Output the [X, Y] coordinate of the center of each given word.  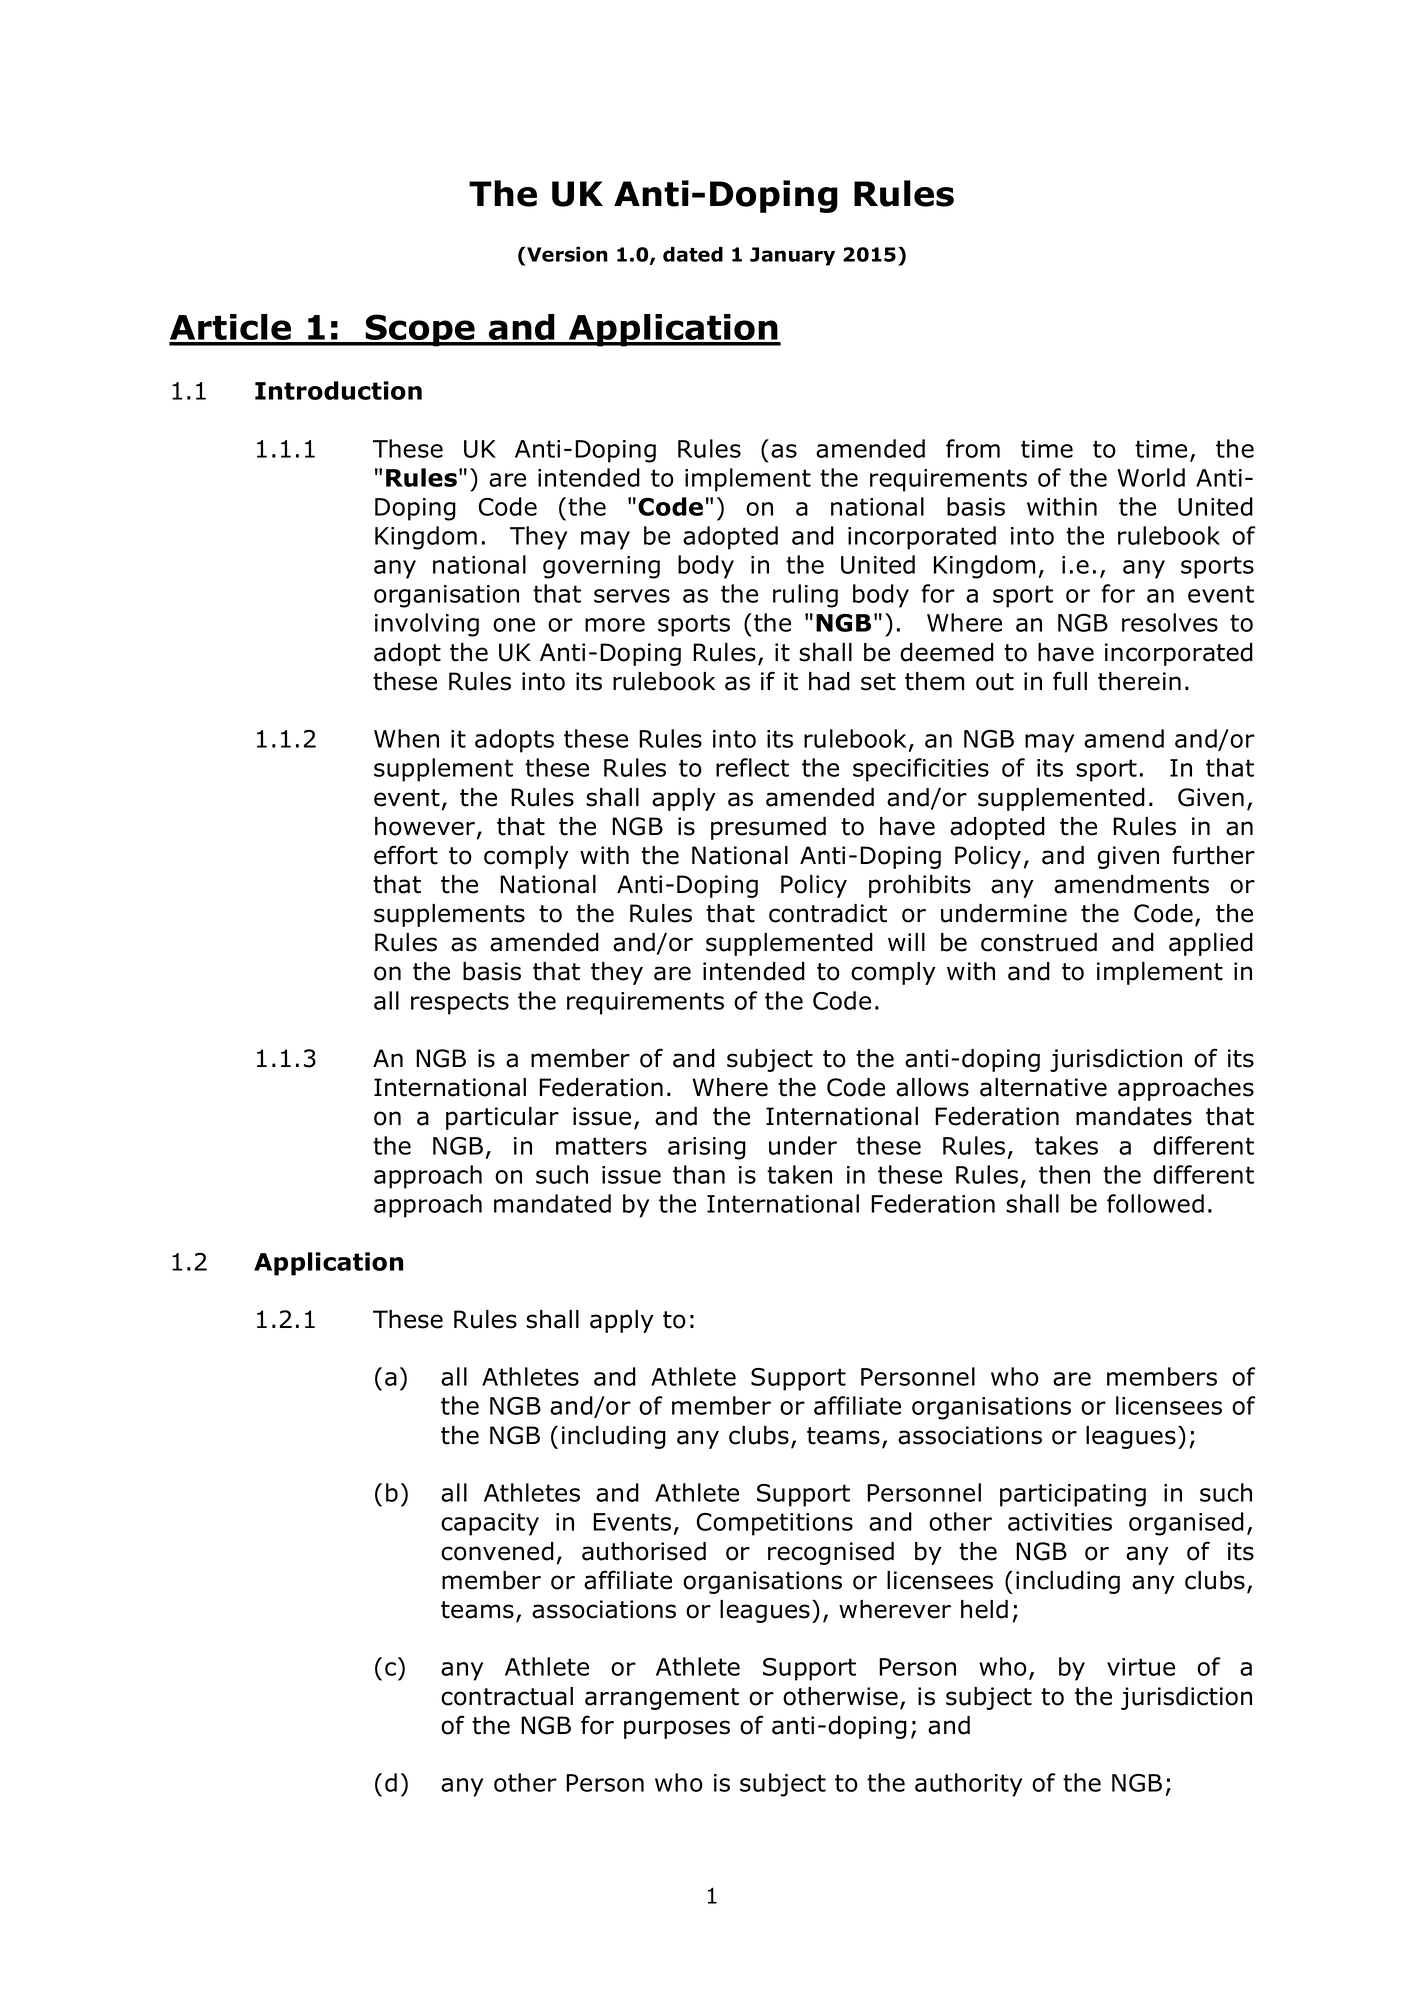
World [1151, 477]
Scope [420, 330]
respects [460, 1003]
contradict [828, 913]
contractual [507, 1696]
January [792, 256]
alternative [1043, 1087]
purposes [677, 1729]
